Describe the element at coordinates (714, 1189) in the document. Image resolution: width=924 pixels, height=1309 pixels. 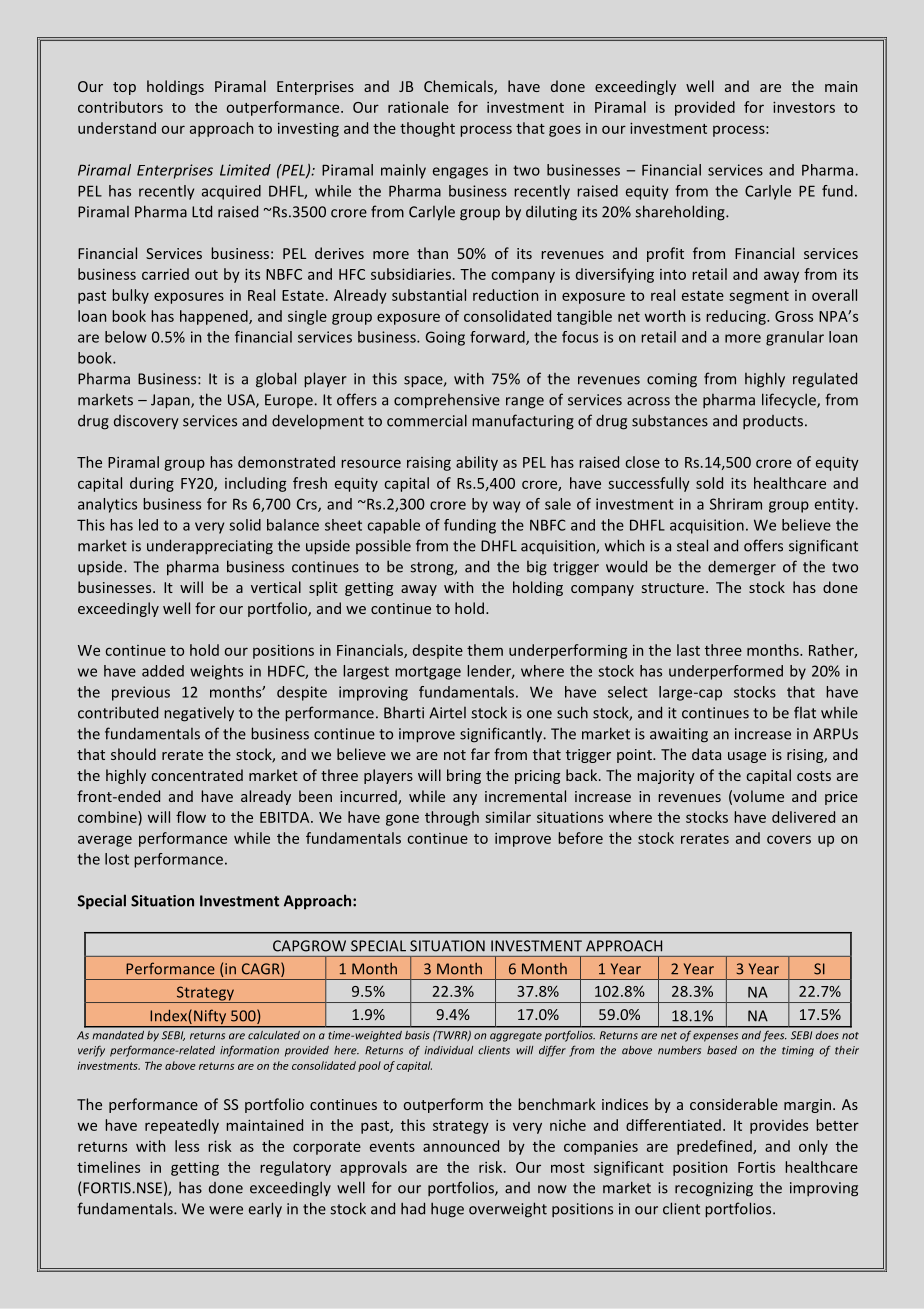
I see `recognizing` at that location.
